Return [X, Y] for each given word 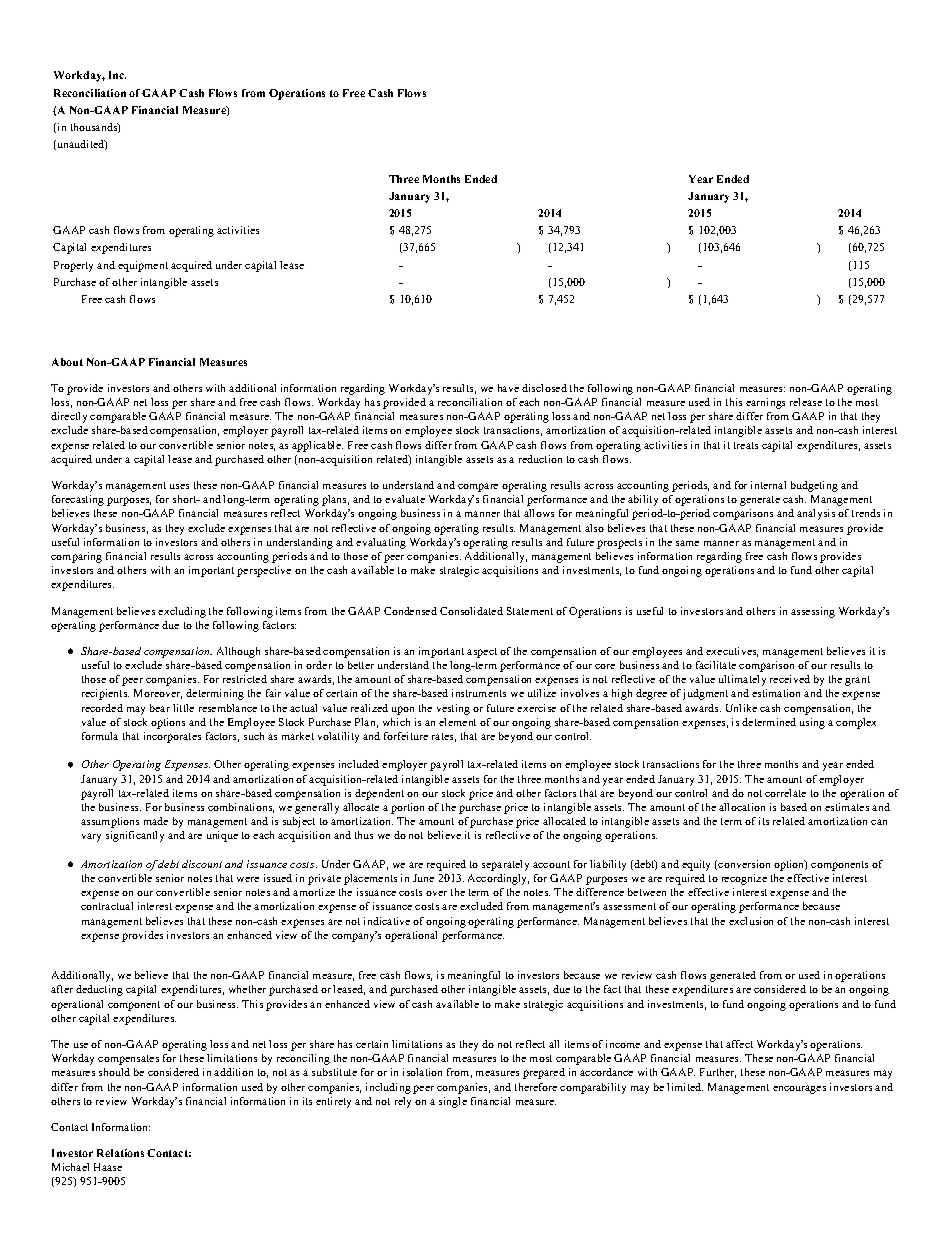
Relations [120, 1153]
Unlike [741, 708]
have [508, 388]
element [457, 722]
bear [160, 708]
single [453, 1102]
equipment [143, 266]
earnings [765, 403]
